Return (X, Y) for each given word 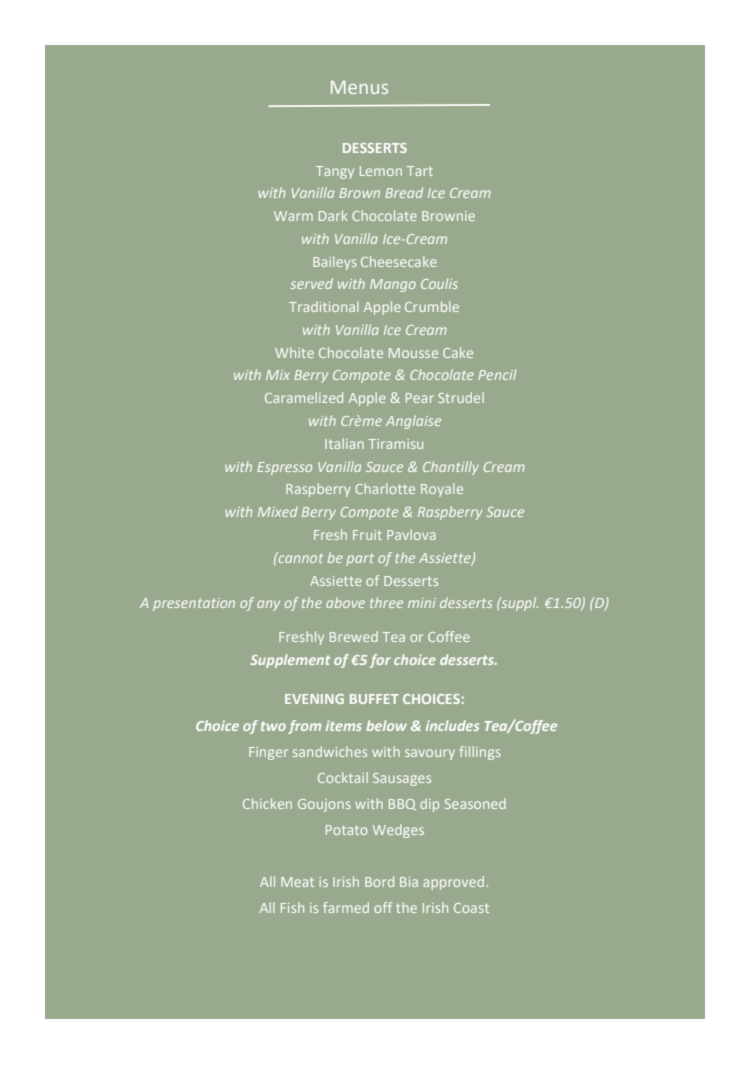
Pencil (497, 374)
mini (422, 603)
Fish (292, 907)
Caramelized (304, 397)
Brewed (354, 636)
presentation (194, 604)
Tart (420, 171)
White (294, 352)
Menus (359, 87)
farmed (346, 907)
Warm (293, 216)
